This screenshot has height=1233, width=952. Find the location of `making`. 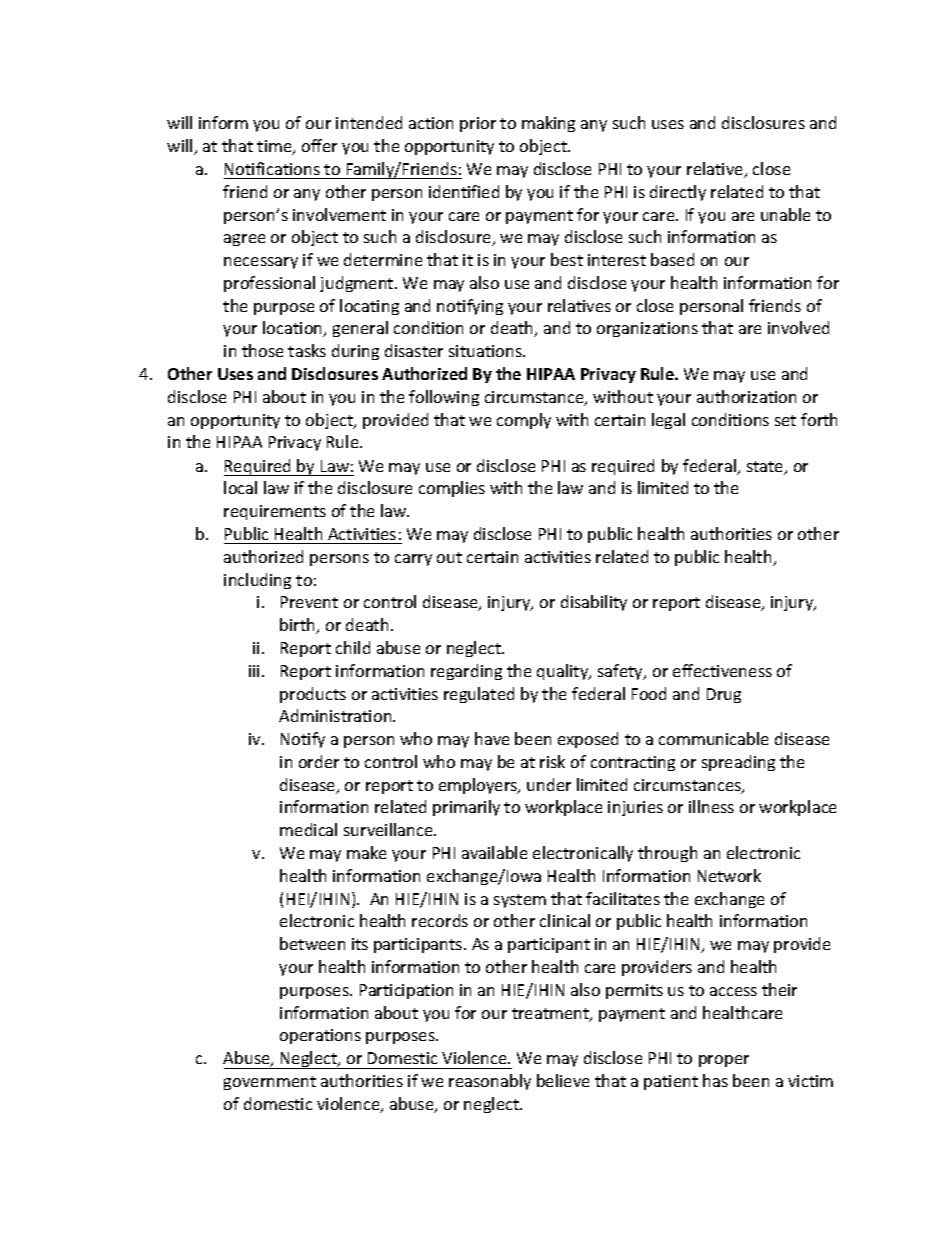

making is located at coordinates (548, 124).
